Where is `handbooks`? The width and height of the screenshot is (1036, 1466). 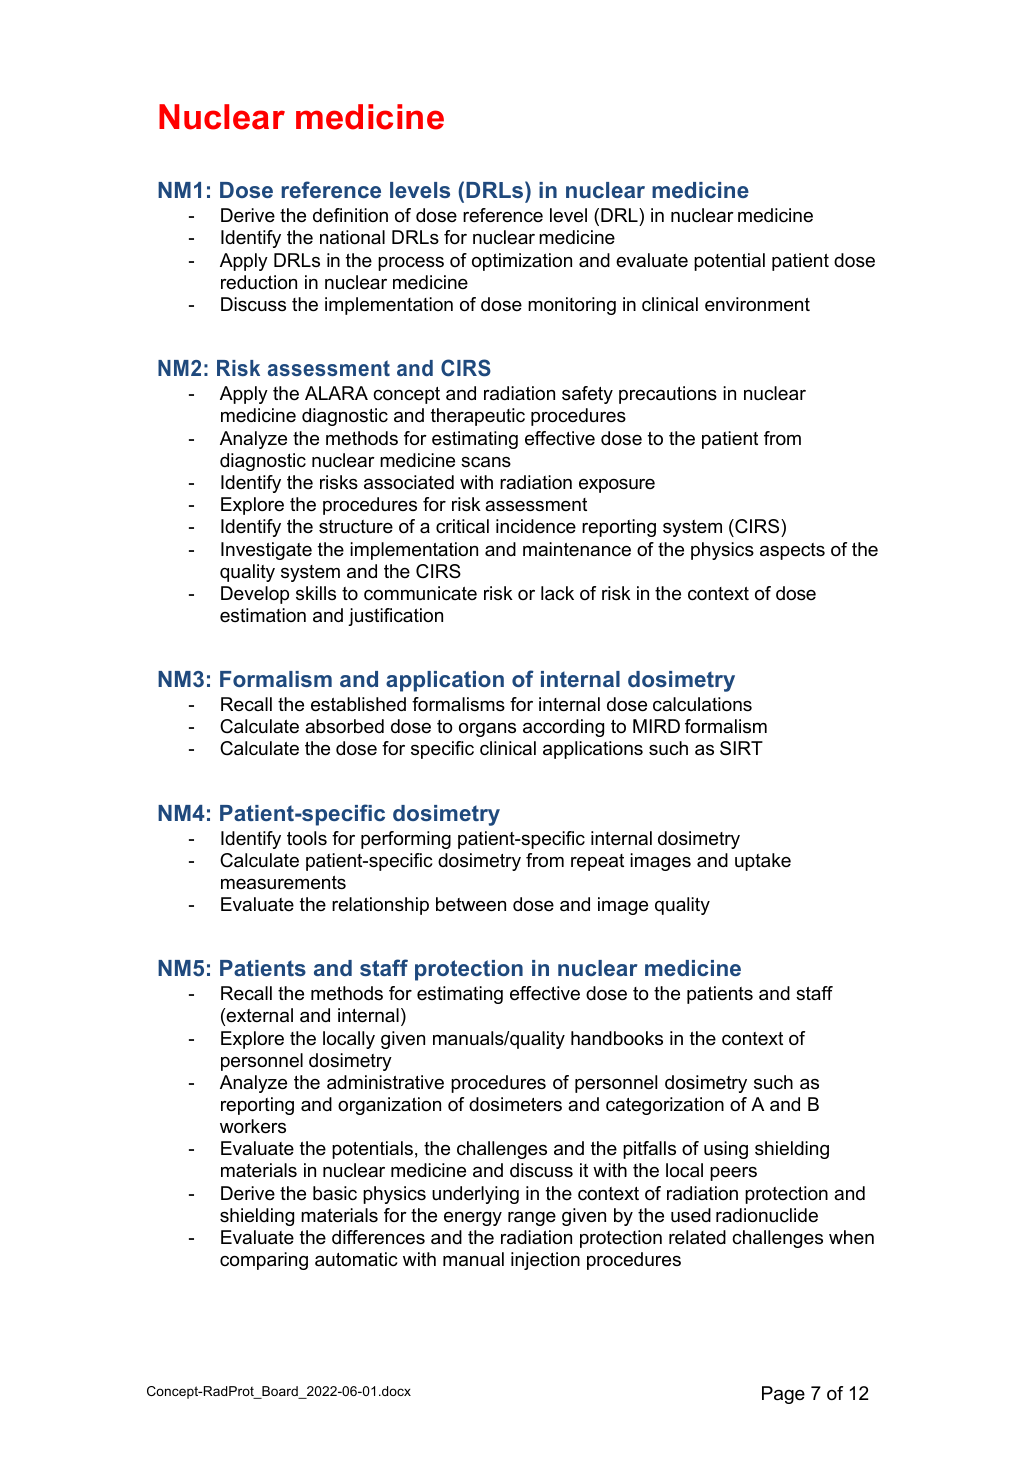 handbooks is located at coordinates (617, 1038).
